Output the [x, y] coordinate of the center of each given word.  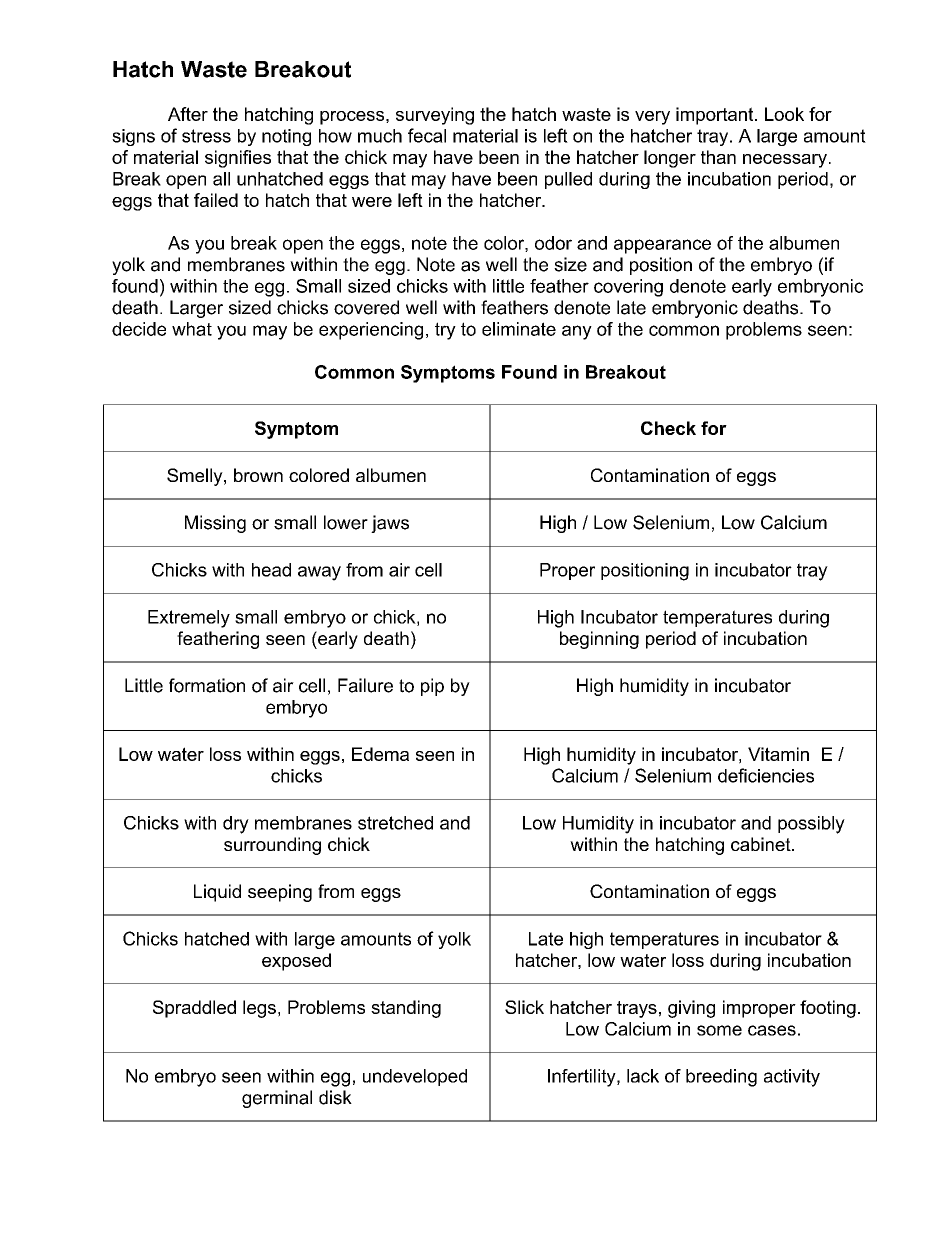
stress [206, 136]
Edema [380, 754]
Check [668, 428]
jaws [390, 524]
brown [258, 475]
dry [236, 825]
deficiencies [766, 775]
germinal [277, 1099]
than [718, 157]
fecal [427, 135]
